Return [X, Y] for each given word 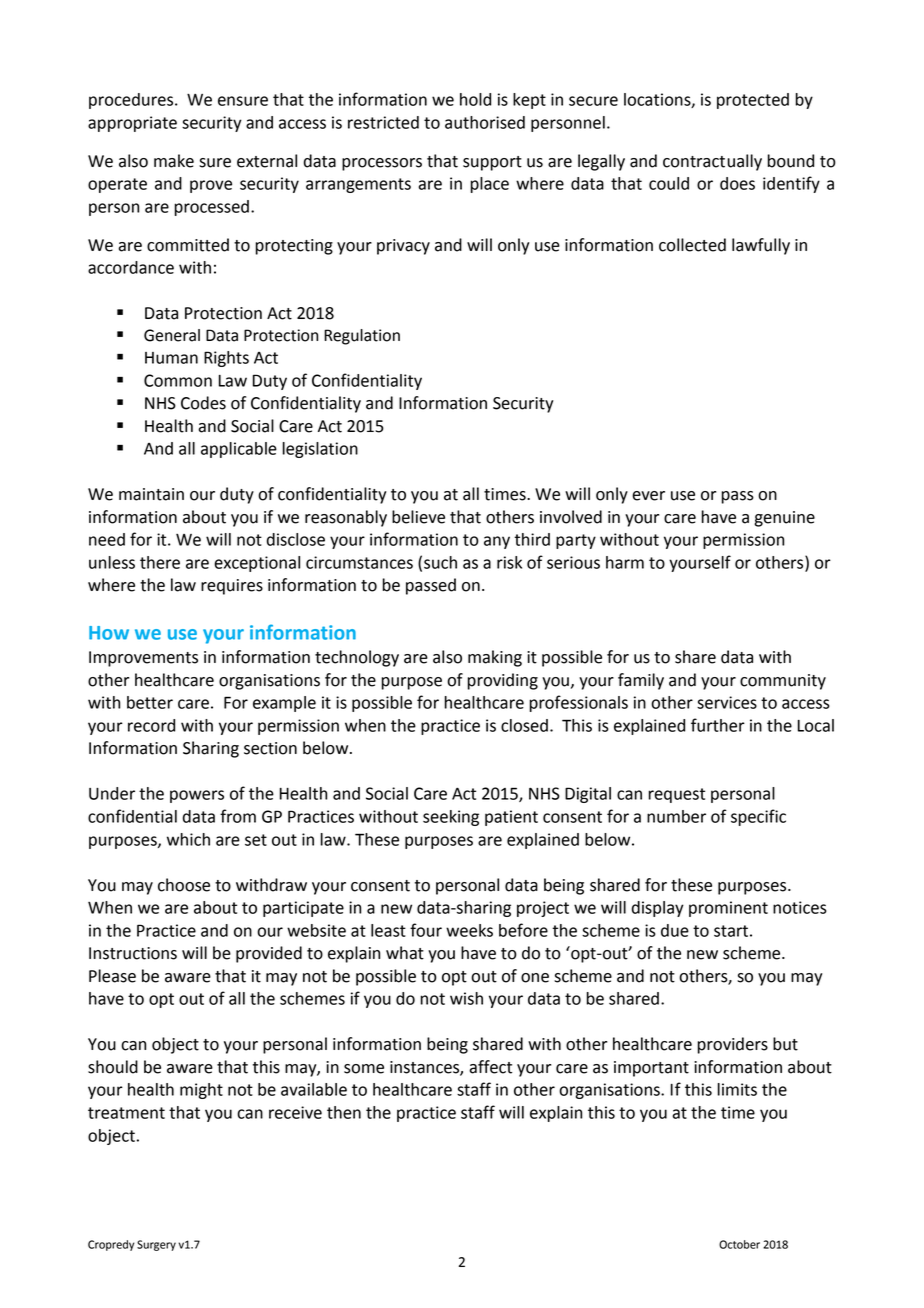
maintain [151, 494]
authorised [485, 122]
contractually [712, 162]
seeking [451, 818]
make [174, 161]
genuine [784, 519]
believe [418, 517]
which [188, 839]
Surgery [156, 1245]
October [739, 1244]
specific [758, 817]
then [344, 1112]
